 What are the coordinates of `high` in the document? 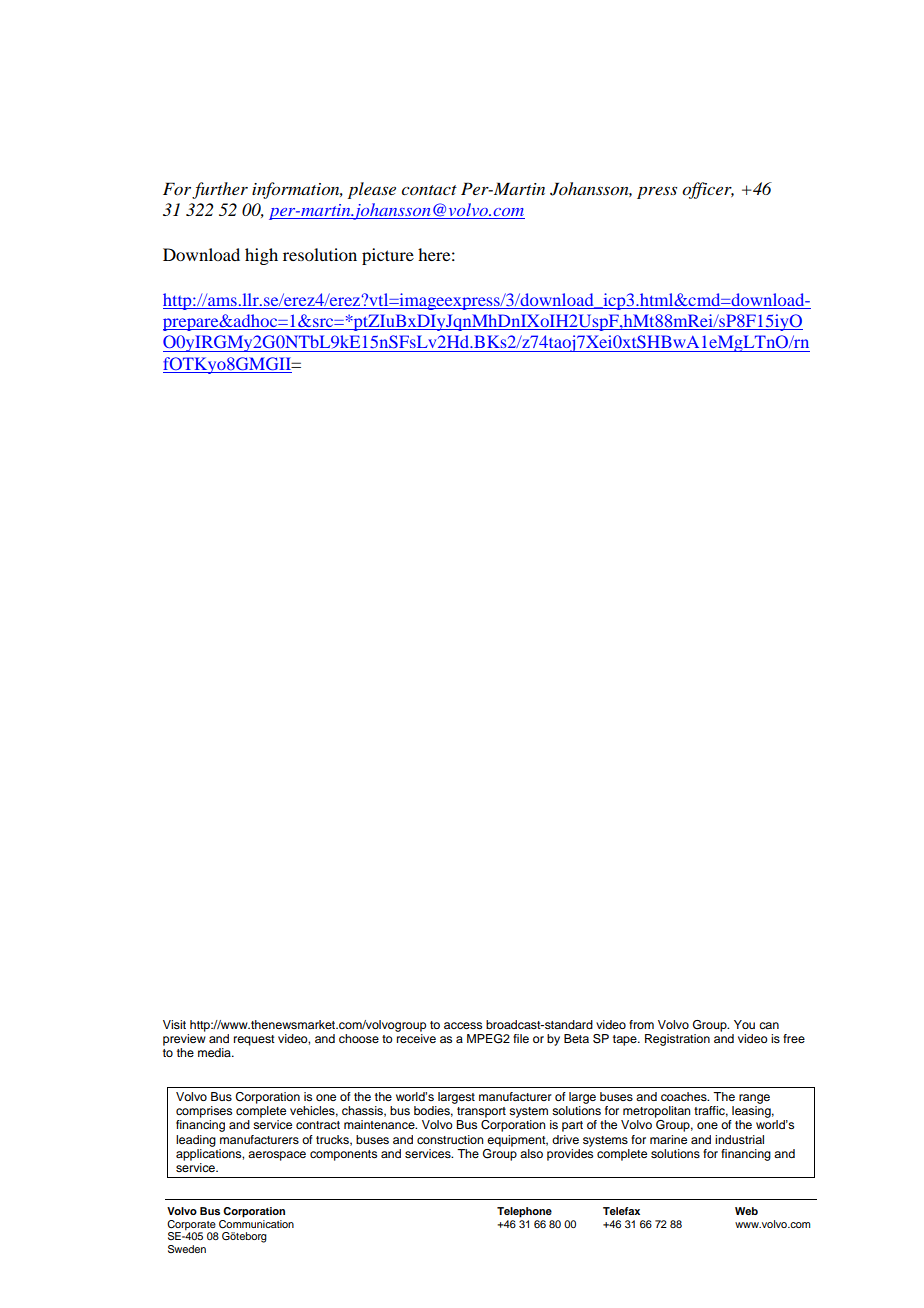 It's located at (261, 256).
